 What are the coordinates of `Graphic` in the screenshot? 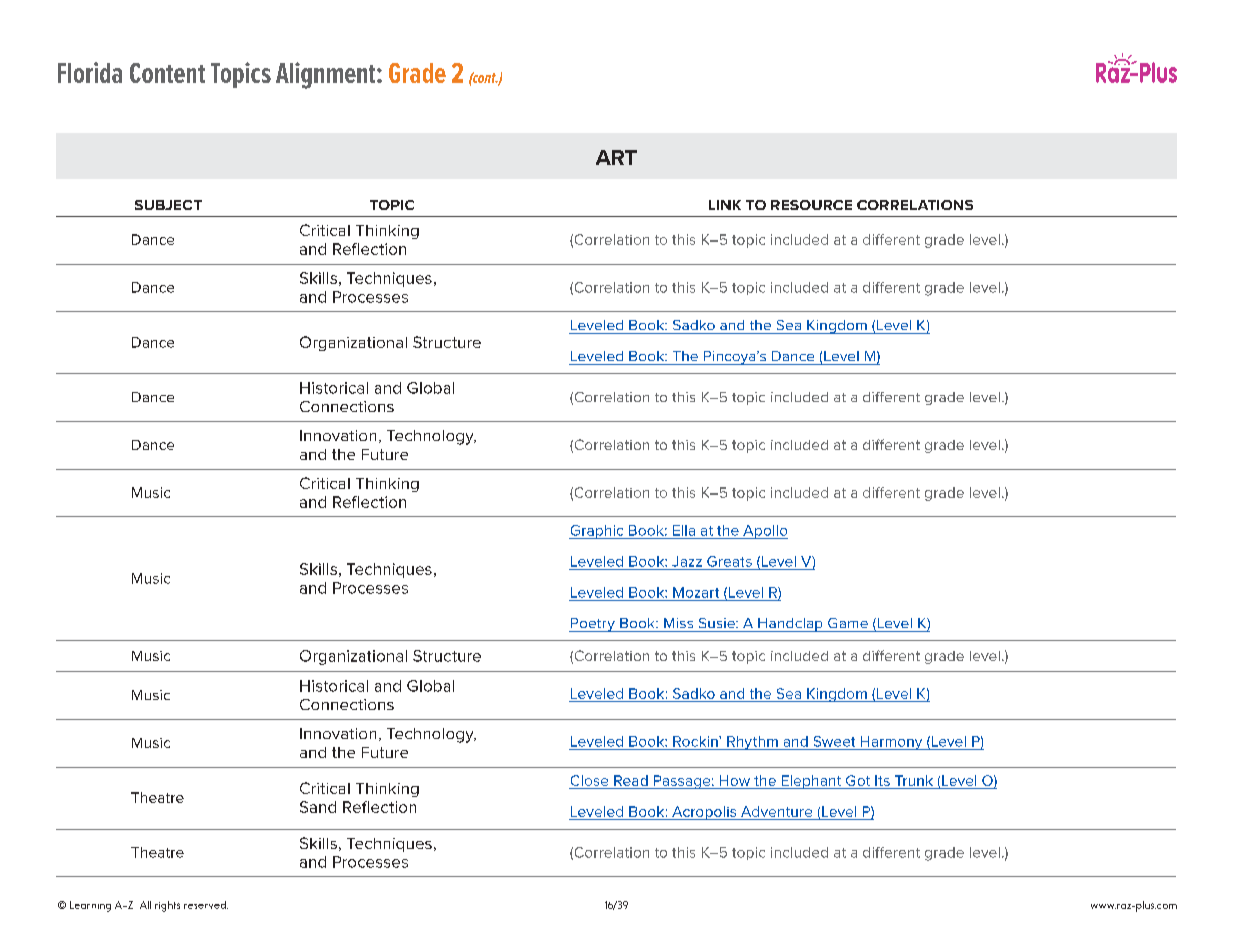 It's located at (597, 532).
